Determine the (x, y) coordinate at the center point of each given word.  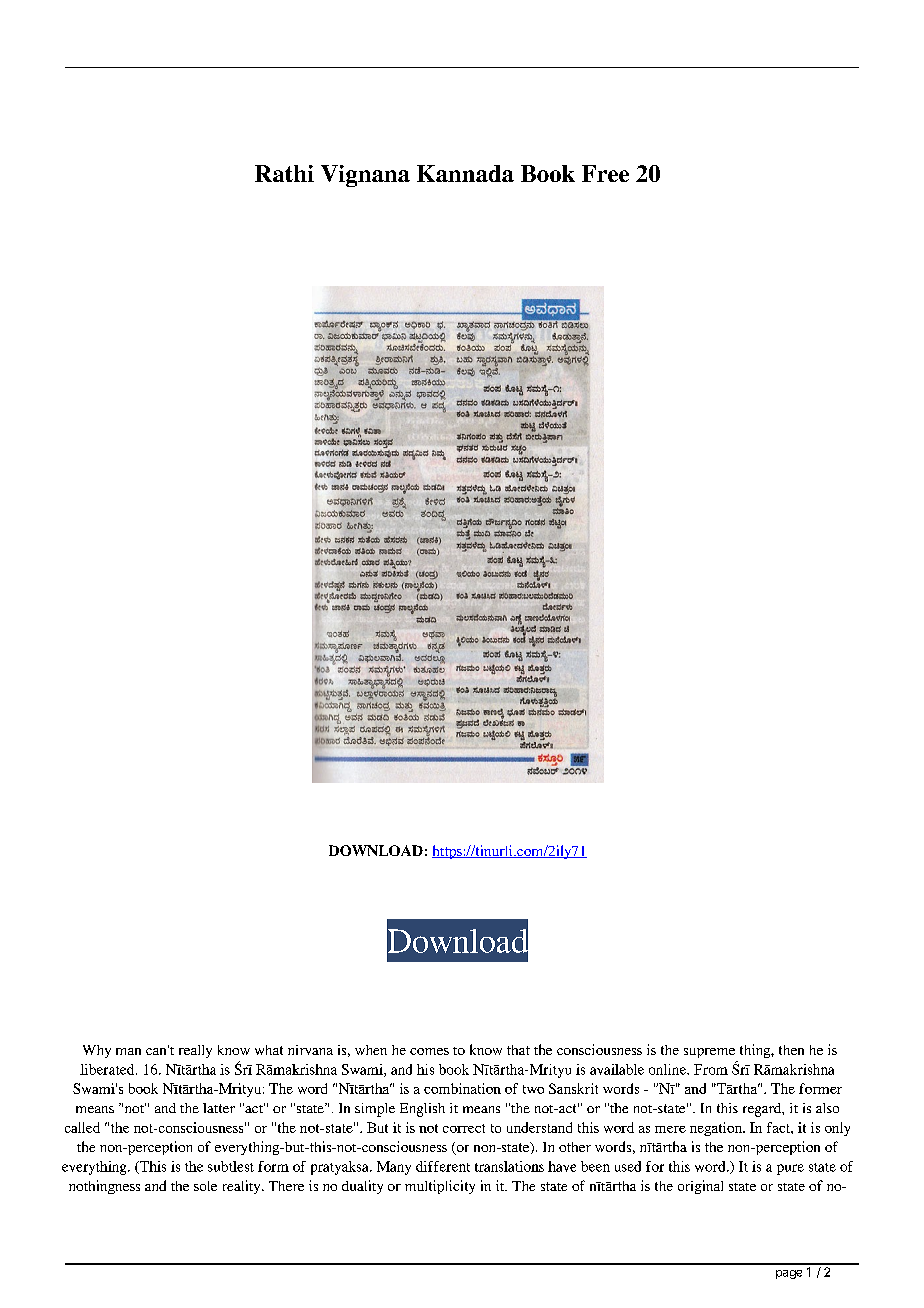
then (791, 1050)
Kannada (465, 173)
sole (205, 1186)
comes (429, 1051)
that (518, 1050)
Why (97, 1051)
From (711, 1069)
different (443, 1166)
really (195, 1051)
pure (790, 1169)
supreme (709, 1053)
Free (605, 173)
